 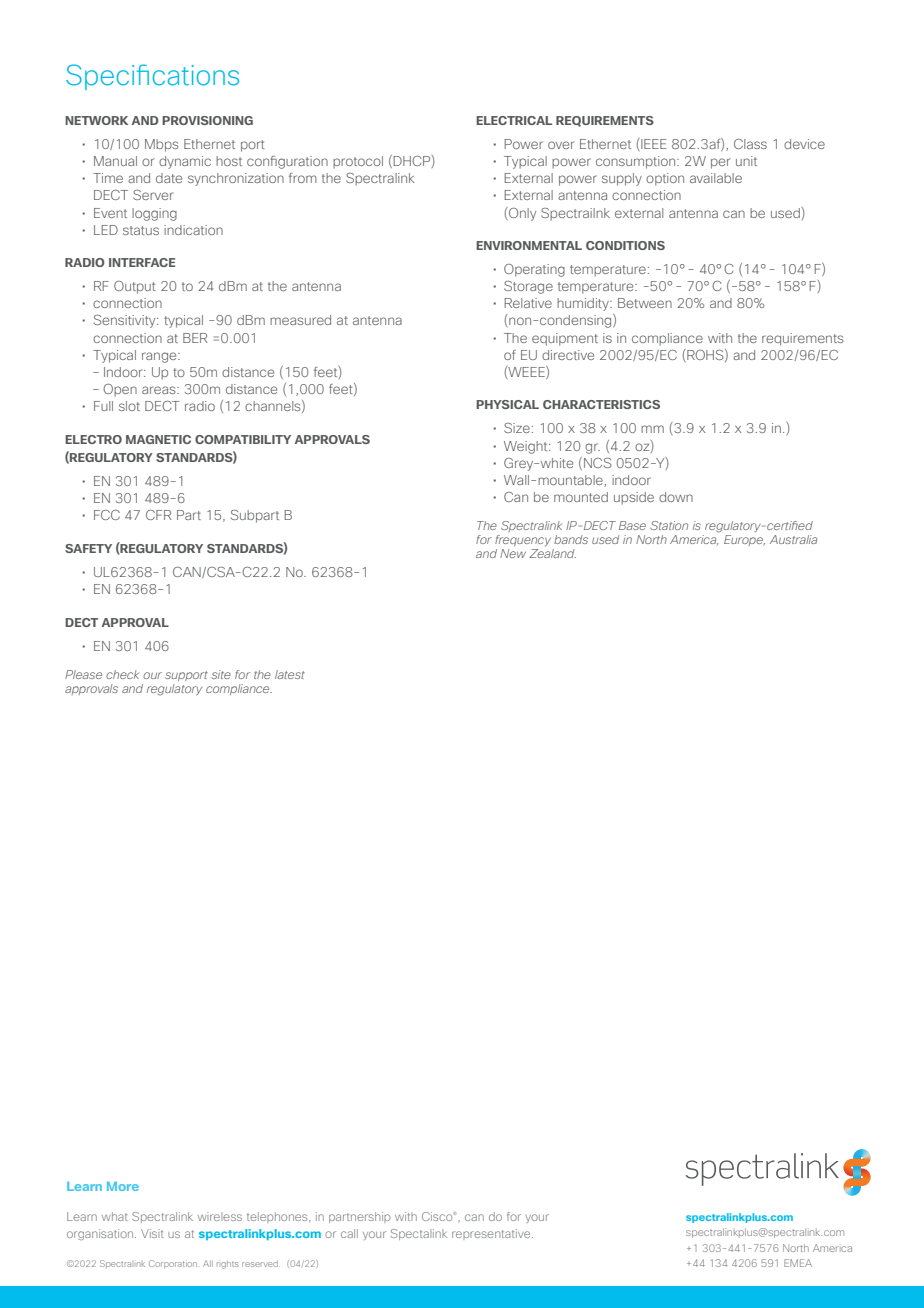 I want to click on latest, so click(x=290, y=674).
